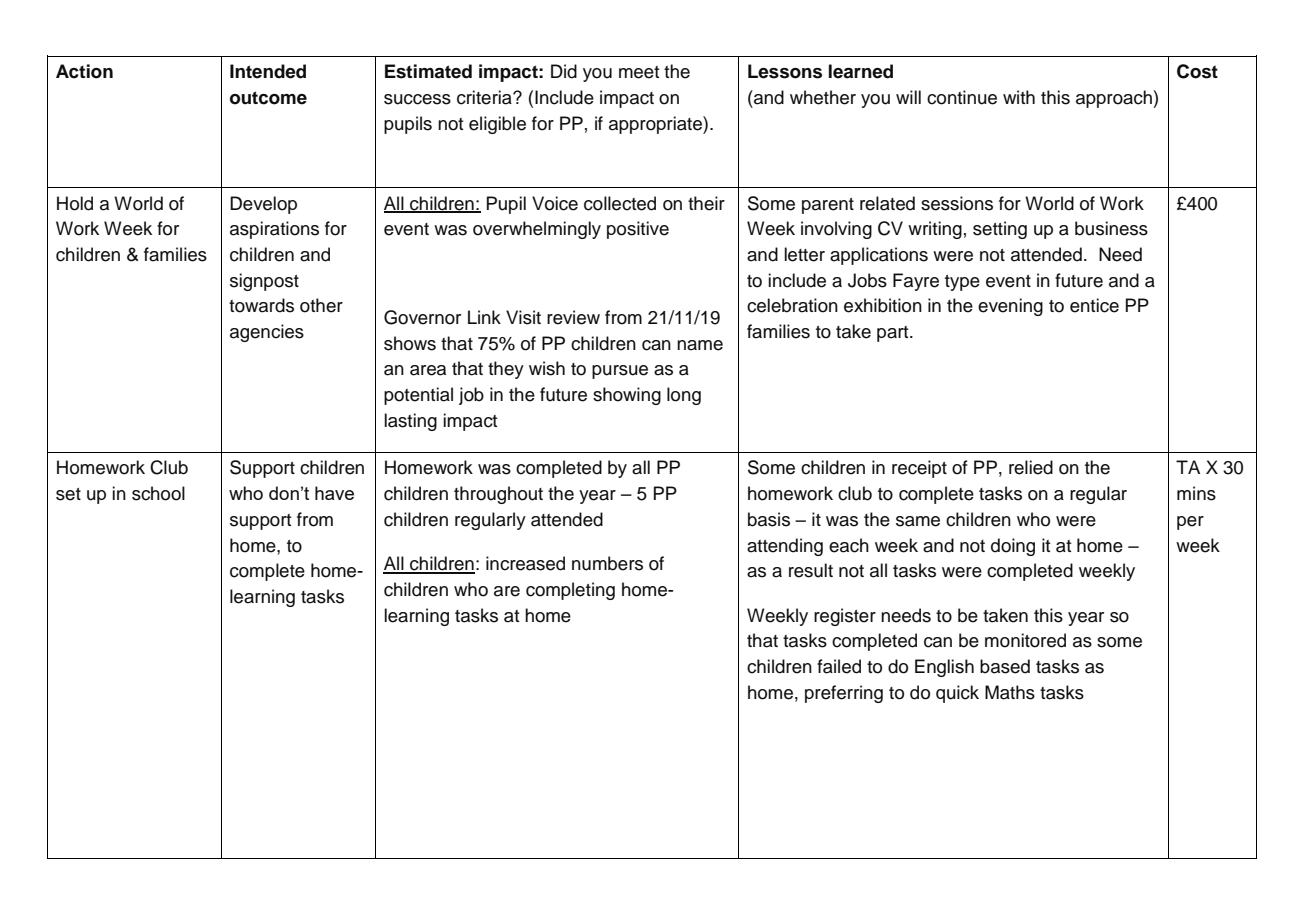 Image resolution: width=1308 pixels, height=924 pixels. Describe the element at coordinates (1013, 547) in the page. I see `doing` at that location.
